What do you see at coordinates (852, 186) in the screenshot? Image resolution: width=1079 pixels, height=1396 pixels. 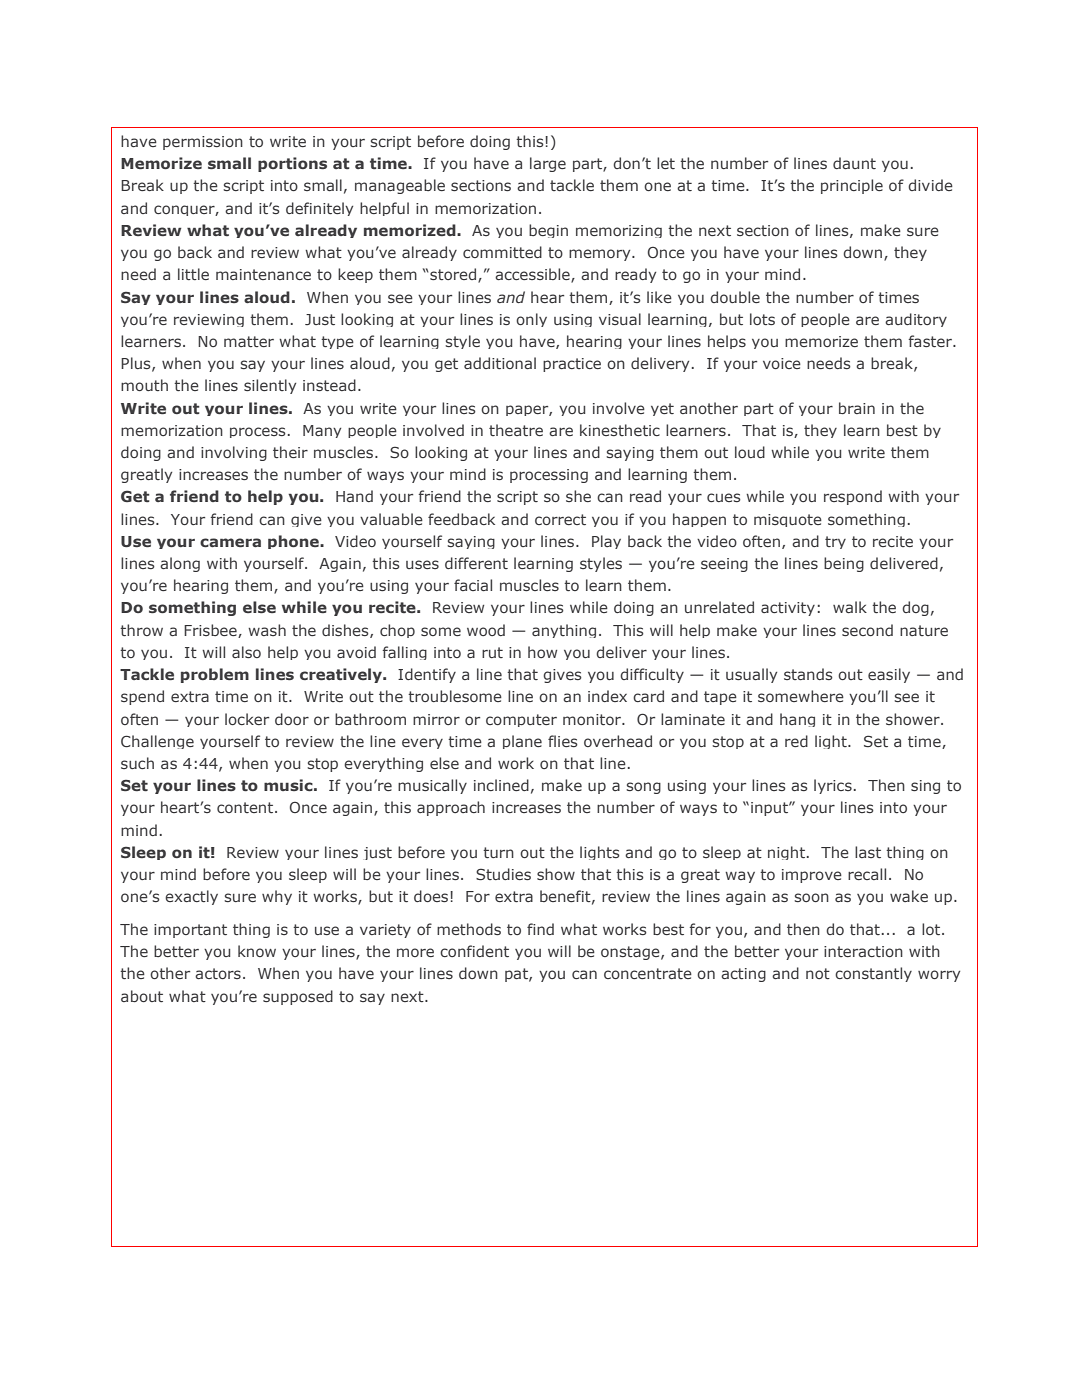 I see `principle` at bounding box center [852, 186].
